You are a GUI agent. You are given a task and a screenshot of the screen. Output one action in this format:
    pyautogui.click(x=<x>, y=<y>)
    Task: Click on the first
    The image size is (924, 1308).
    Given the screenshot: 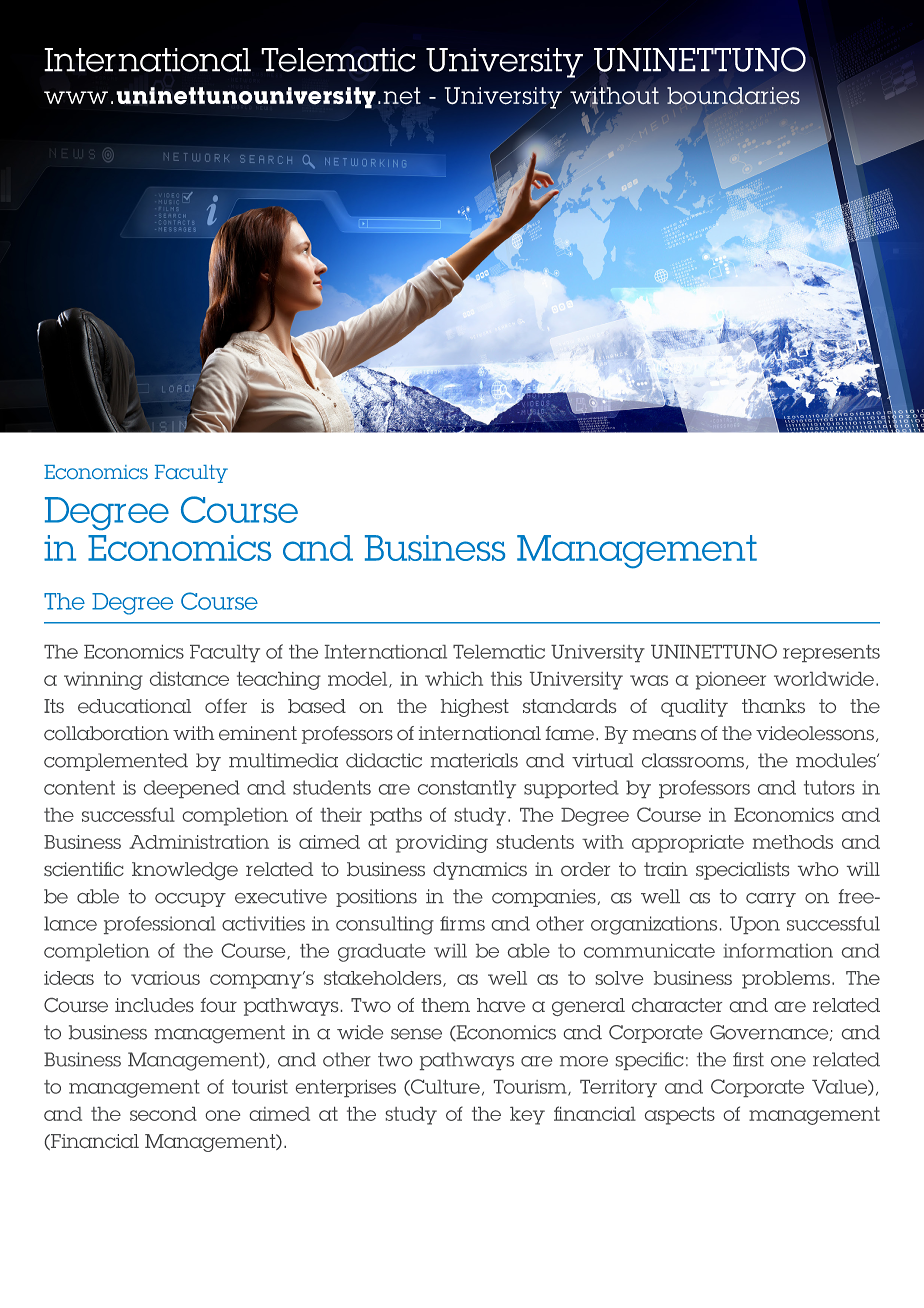 What is the action you would take?
    pyautogui.click(x=748, y=1059)
